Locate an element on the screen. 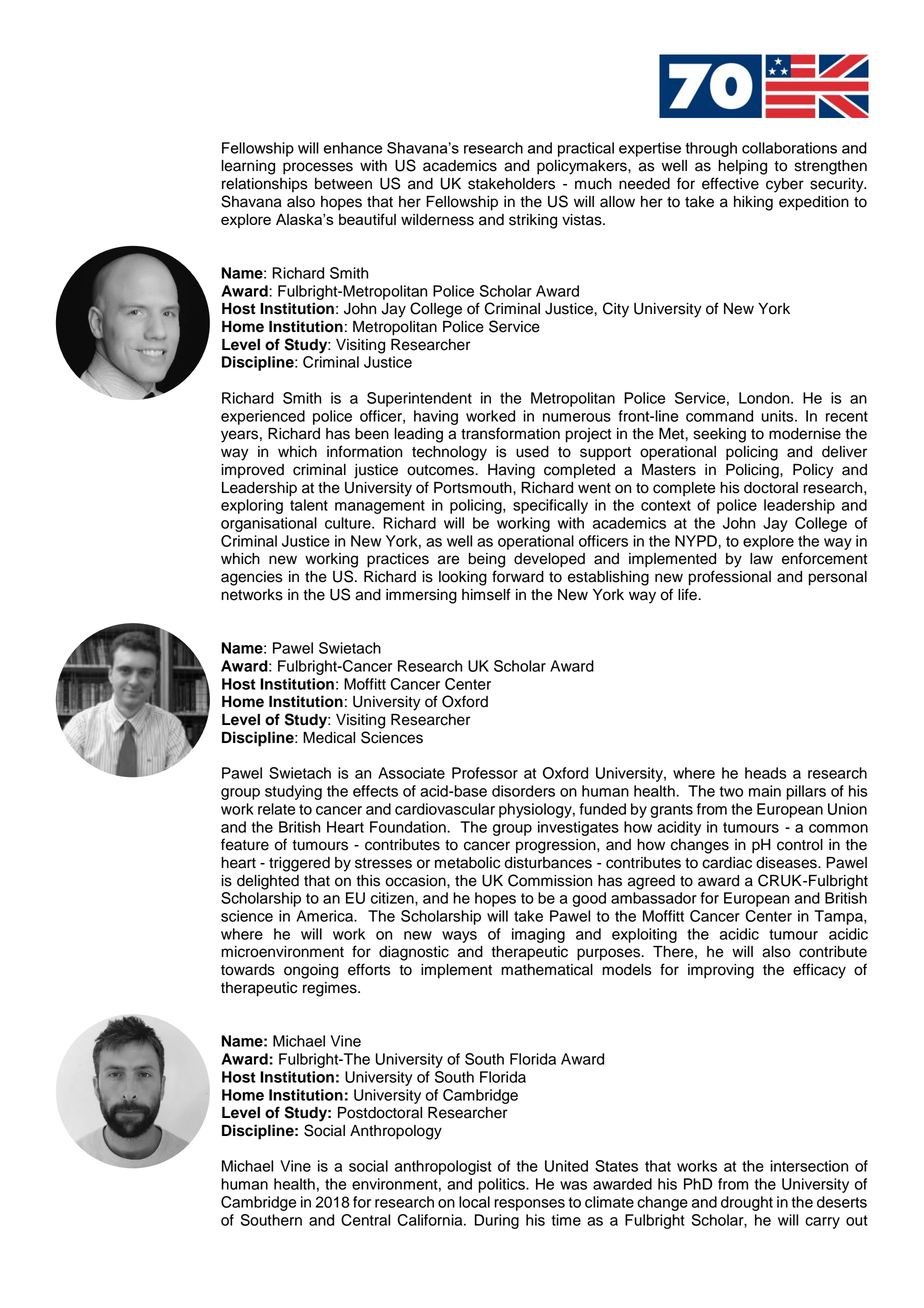 This screenshot has height=1308, width=924. law is located at coordinates (761, 559).
